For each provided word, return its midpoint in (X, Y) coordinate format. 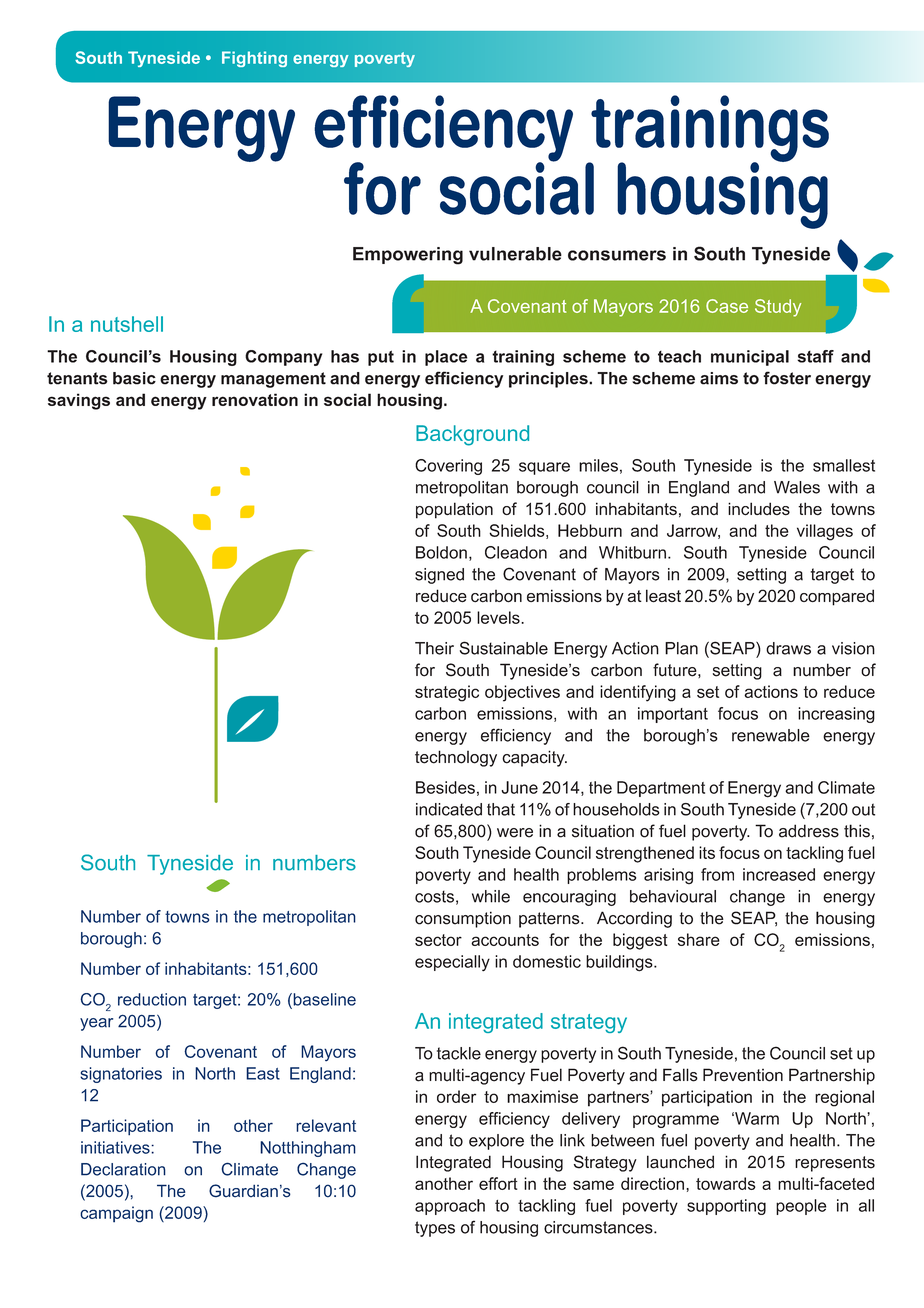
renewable (771, 735)
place (446, 358)
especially (452, 963)
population (454, 510)
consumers (617, 255)
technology (456, 758)
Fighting (254, 59)
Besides (445, 787)
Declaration (123, 1169)
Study (778, 308)
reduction (152, 999)
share (699, 939)
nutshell (127, 324)
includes (759, 509)
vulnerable (515, 254)
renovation (255, 399)
